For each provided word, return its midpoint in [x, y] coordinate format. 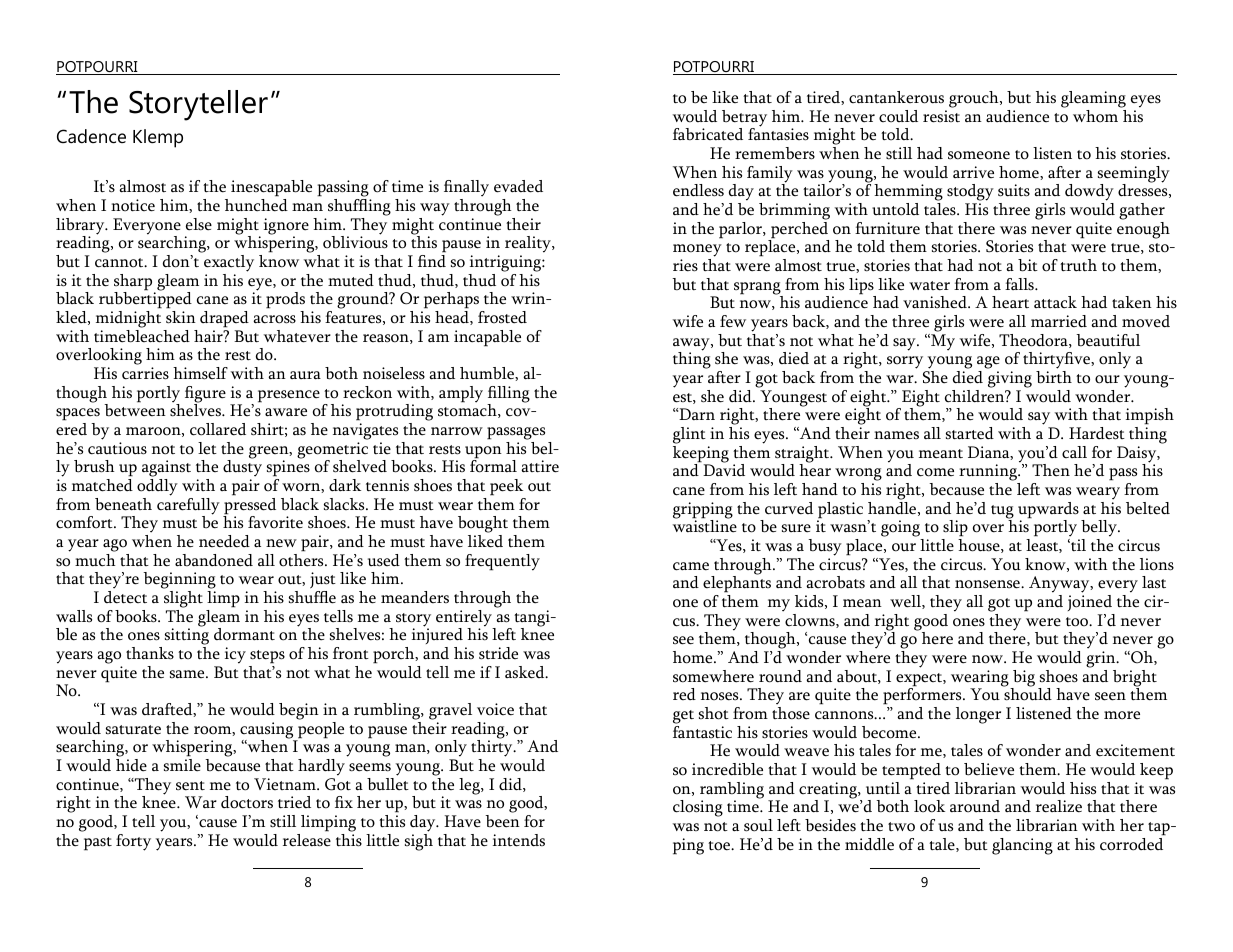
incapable [487, 338]
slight [183, 599]
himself [200, 373]
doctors [247, 802]
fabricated [708, 134]
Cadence [91, 136]
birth [1054, 377]
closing [698, 808]
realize [1059, 806]
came [691, 566]
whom [1095, 116]
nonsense [988, 584]
